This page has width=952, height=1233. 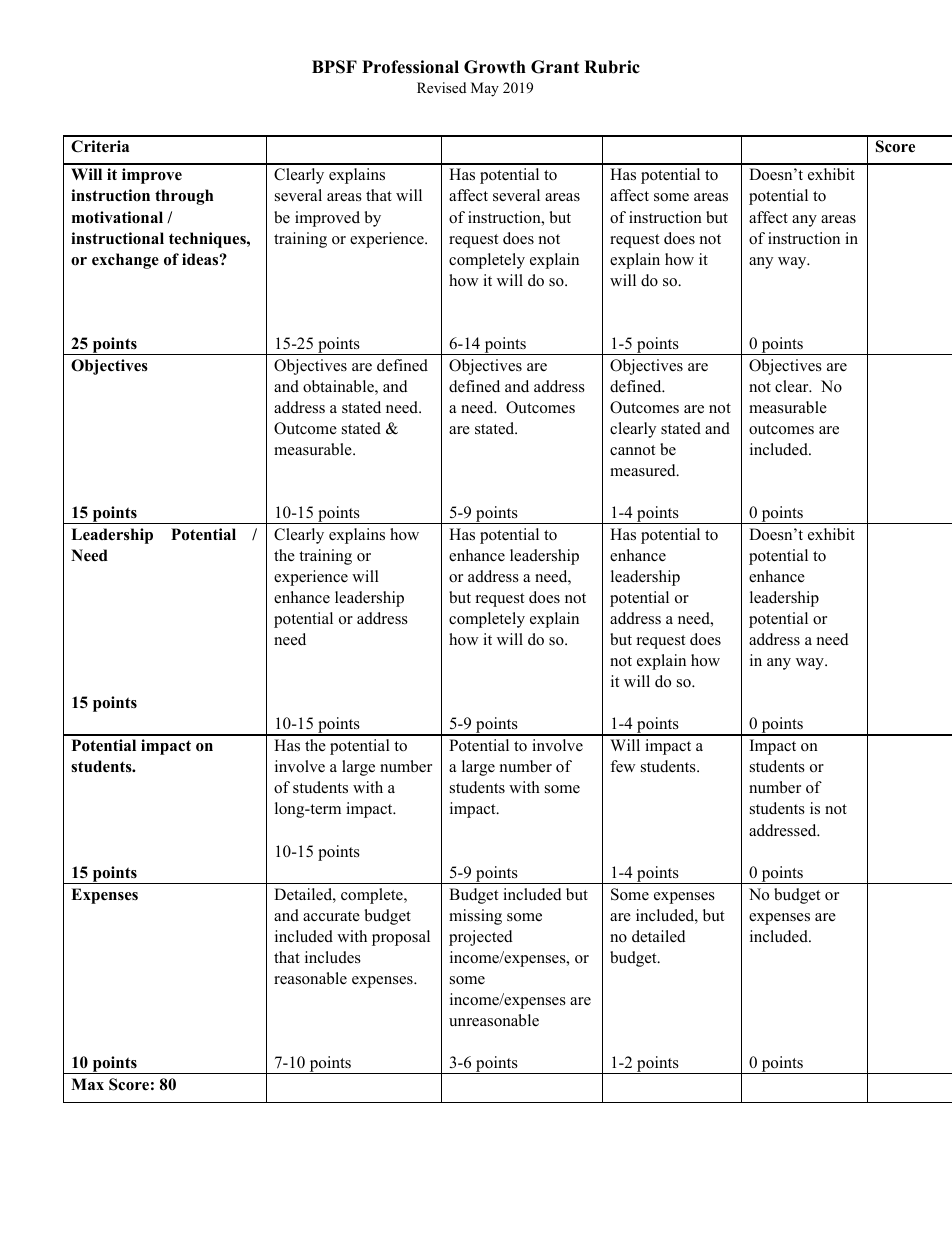 I want to click on Grant, so click(x=555, y=67).
